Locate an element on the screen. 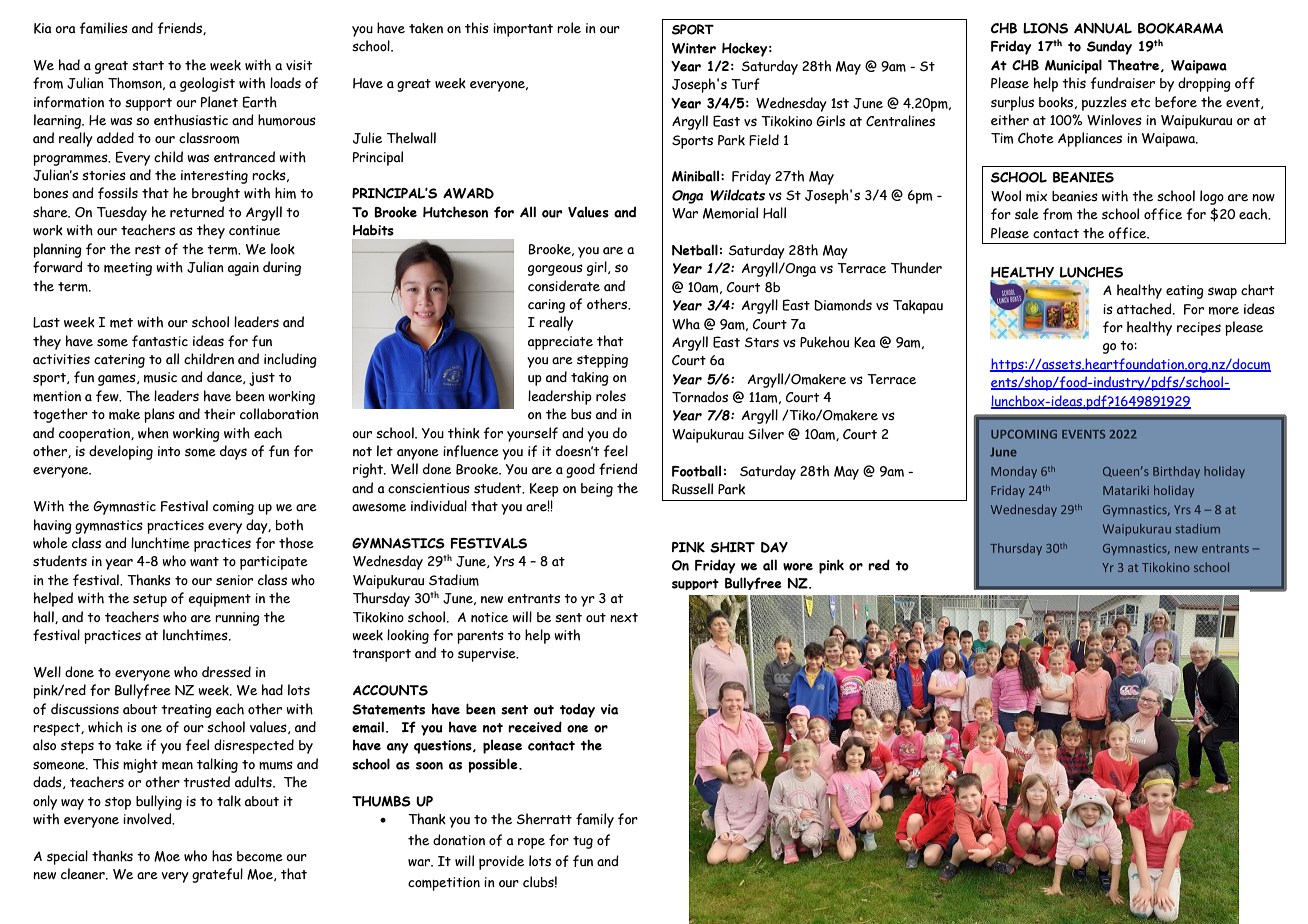 This screenshot has height=924, width=1308. family is located at coordinates (595, 820).
